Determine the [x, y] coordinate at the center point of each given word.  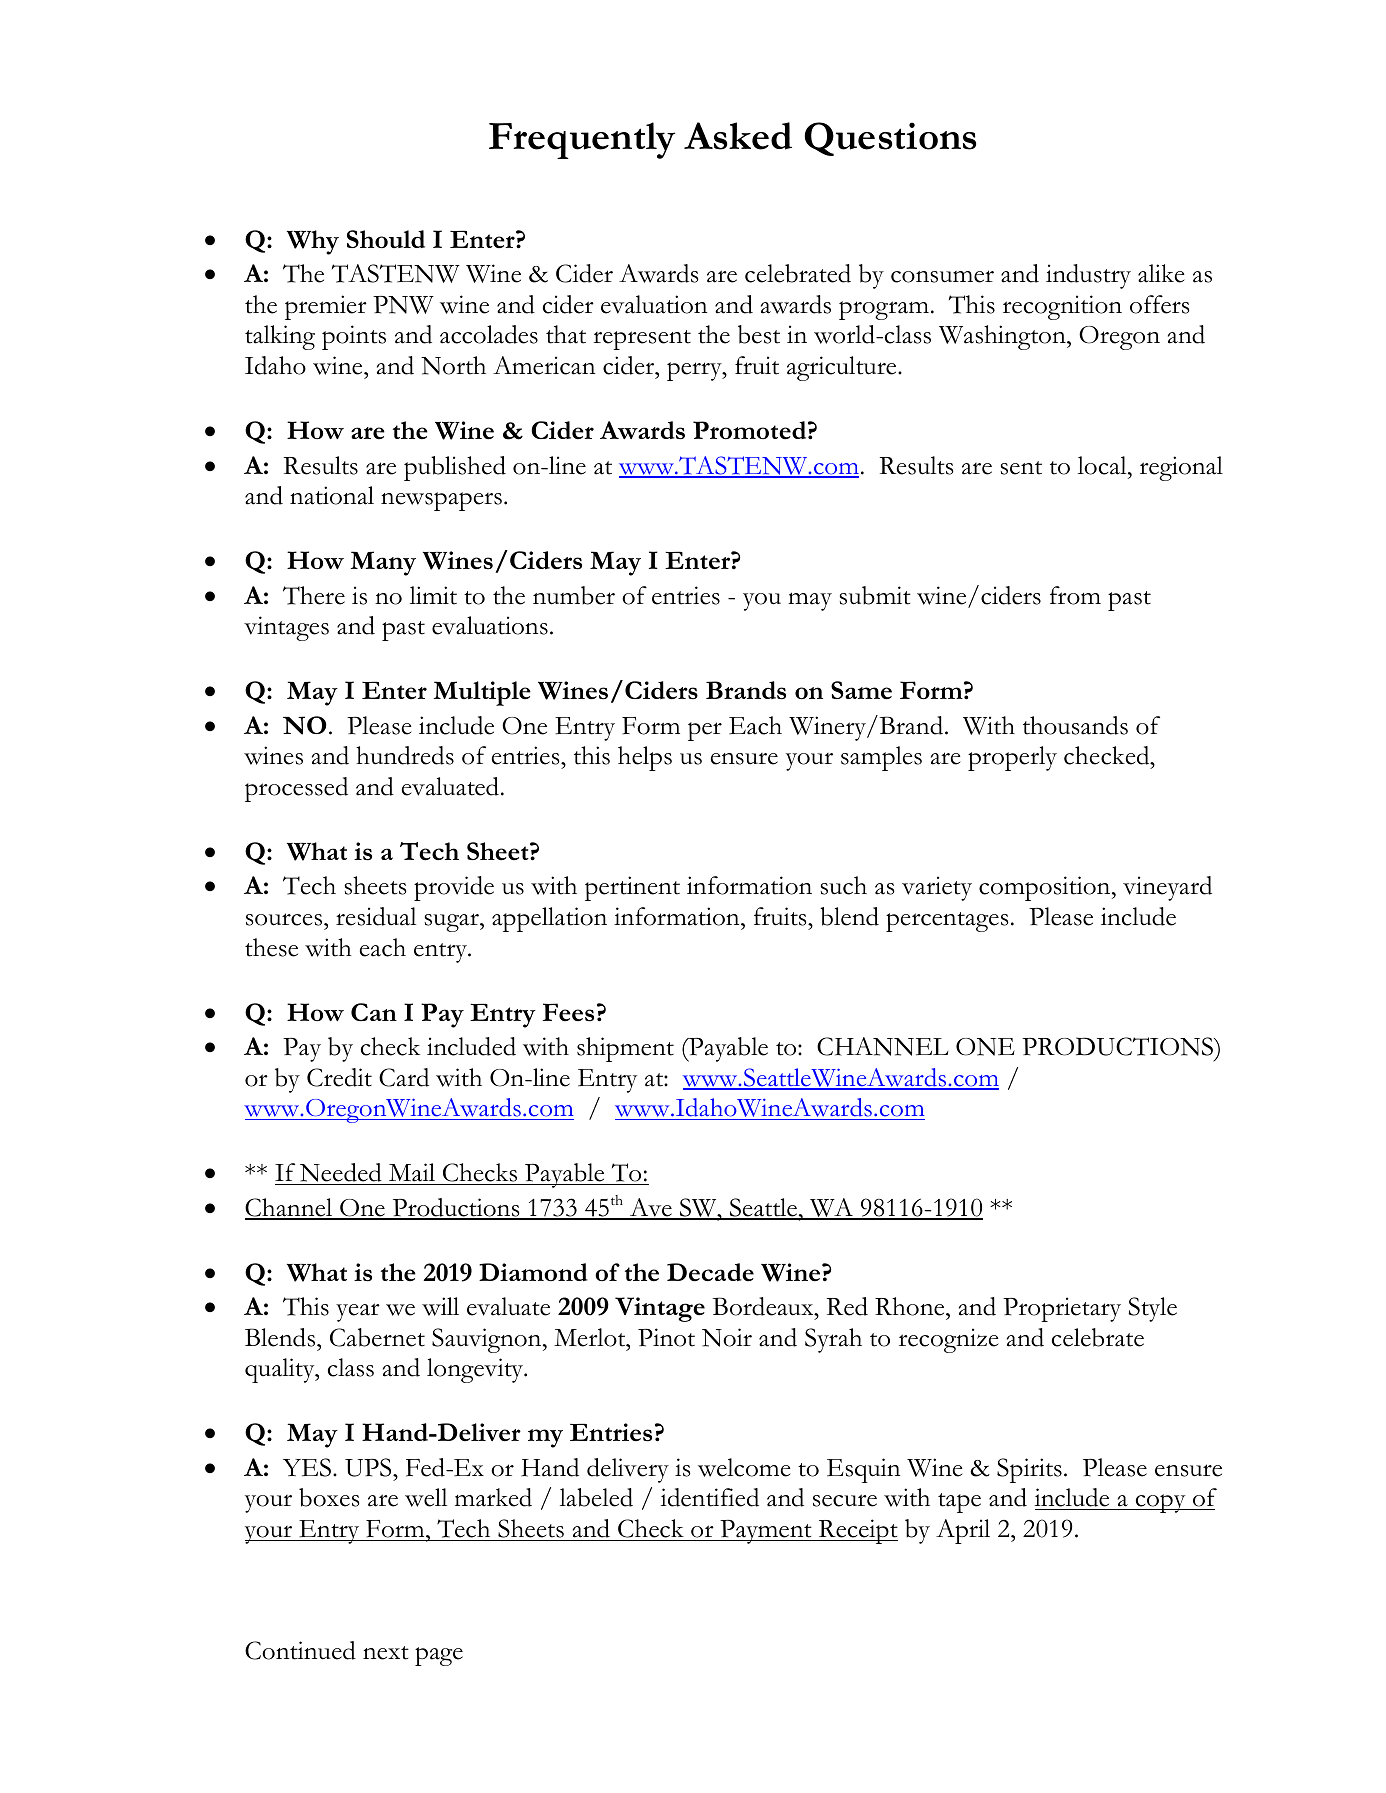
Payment [766, 1532]
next [386, 1653]
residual [376, 916]
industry [1088, 276]
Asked [738, 136]
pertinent [632, 888]
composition [1046, 888]
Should [386, 239]
